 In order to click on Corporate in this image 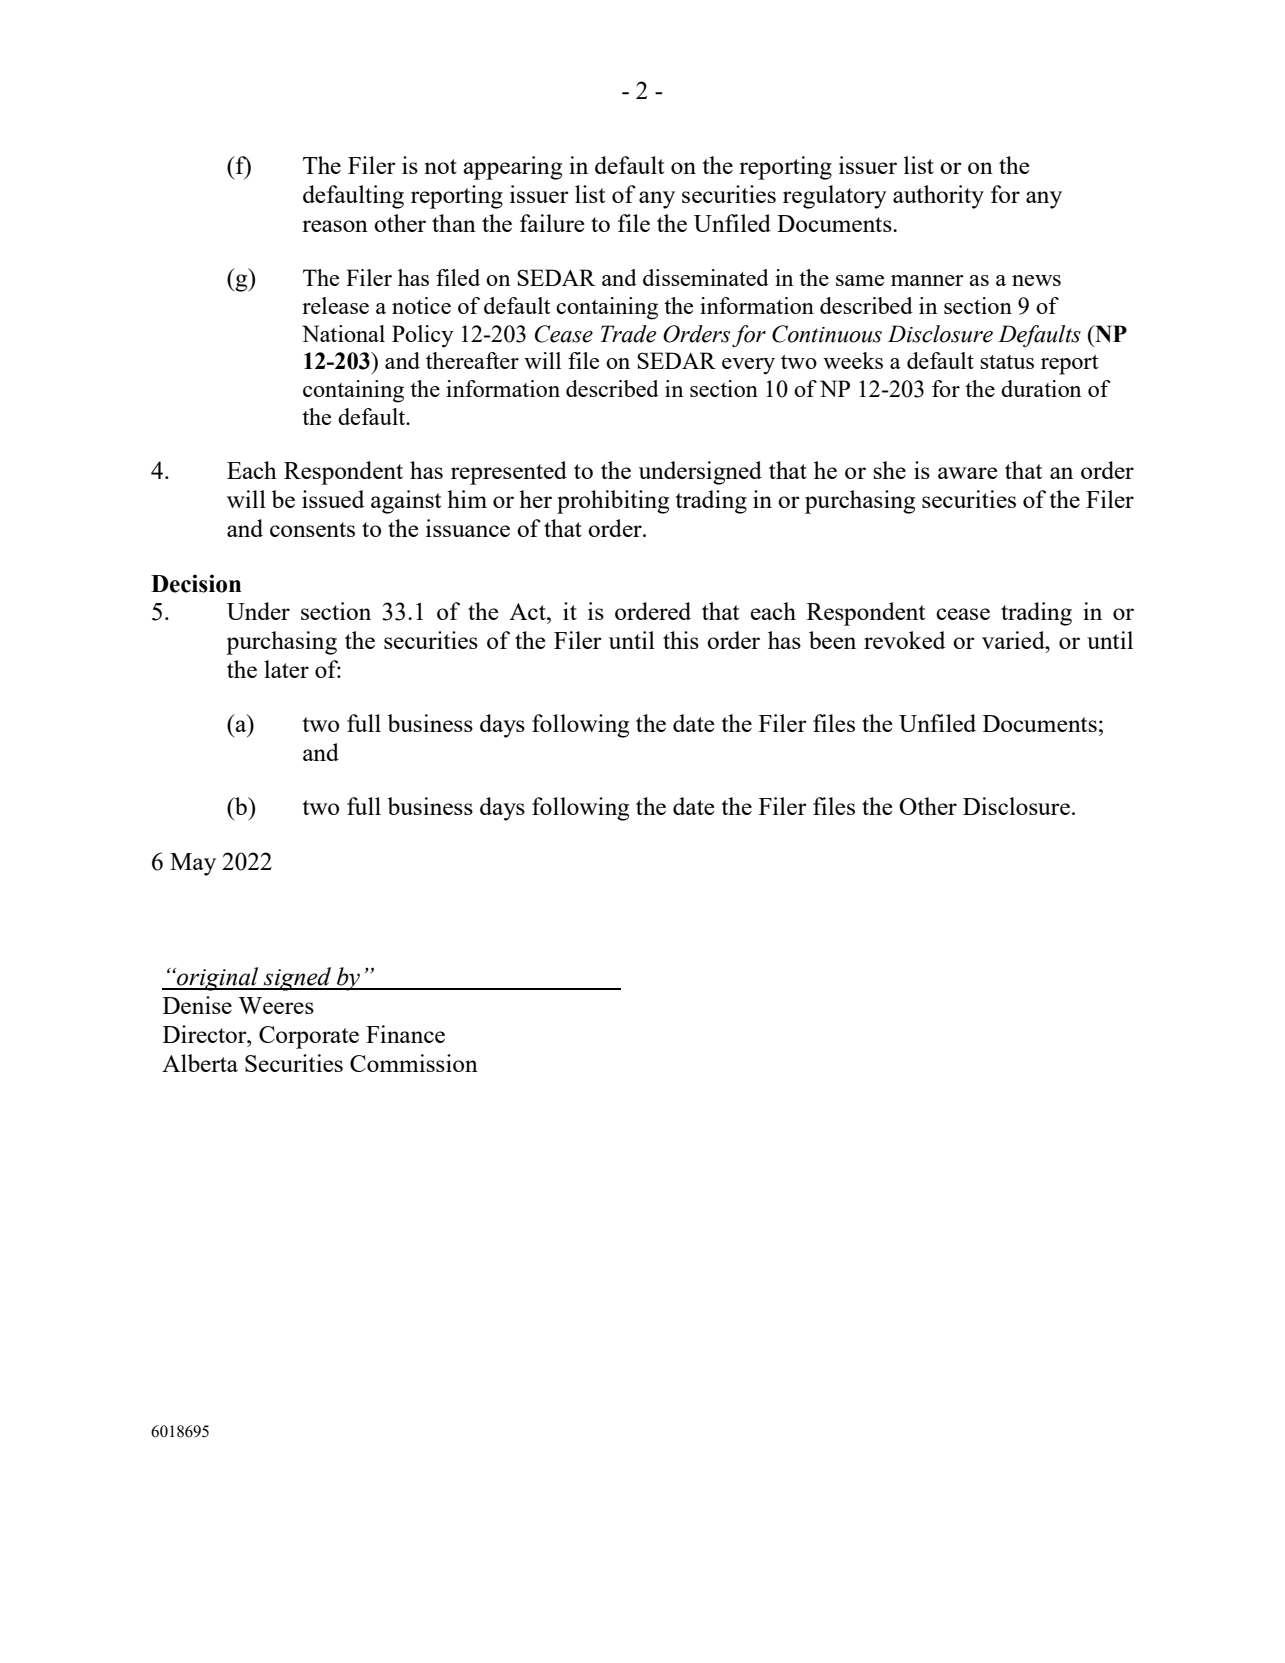, I will do `click(309, 1037)`.
